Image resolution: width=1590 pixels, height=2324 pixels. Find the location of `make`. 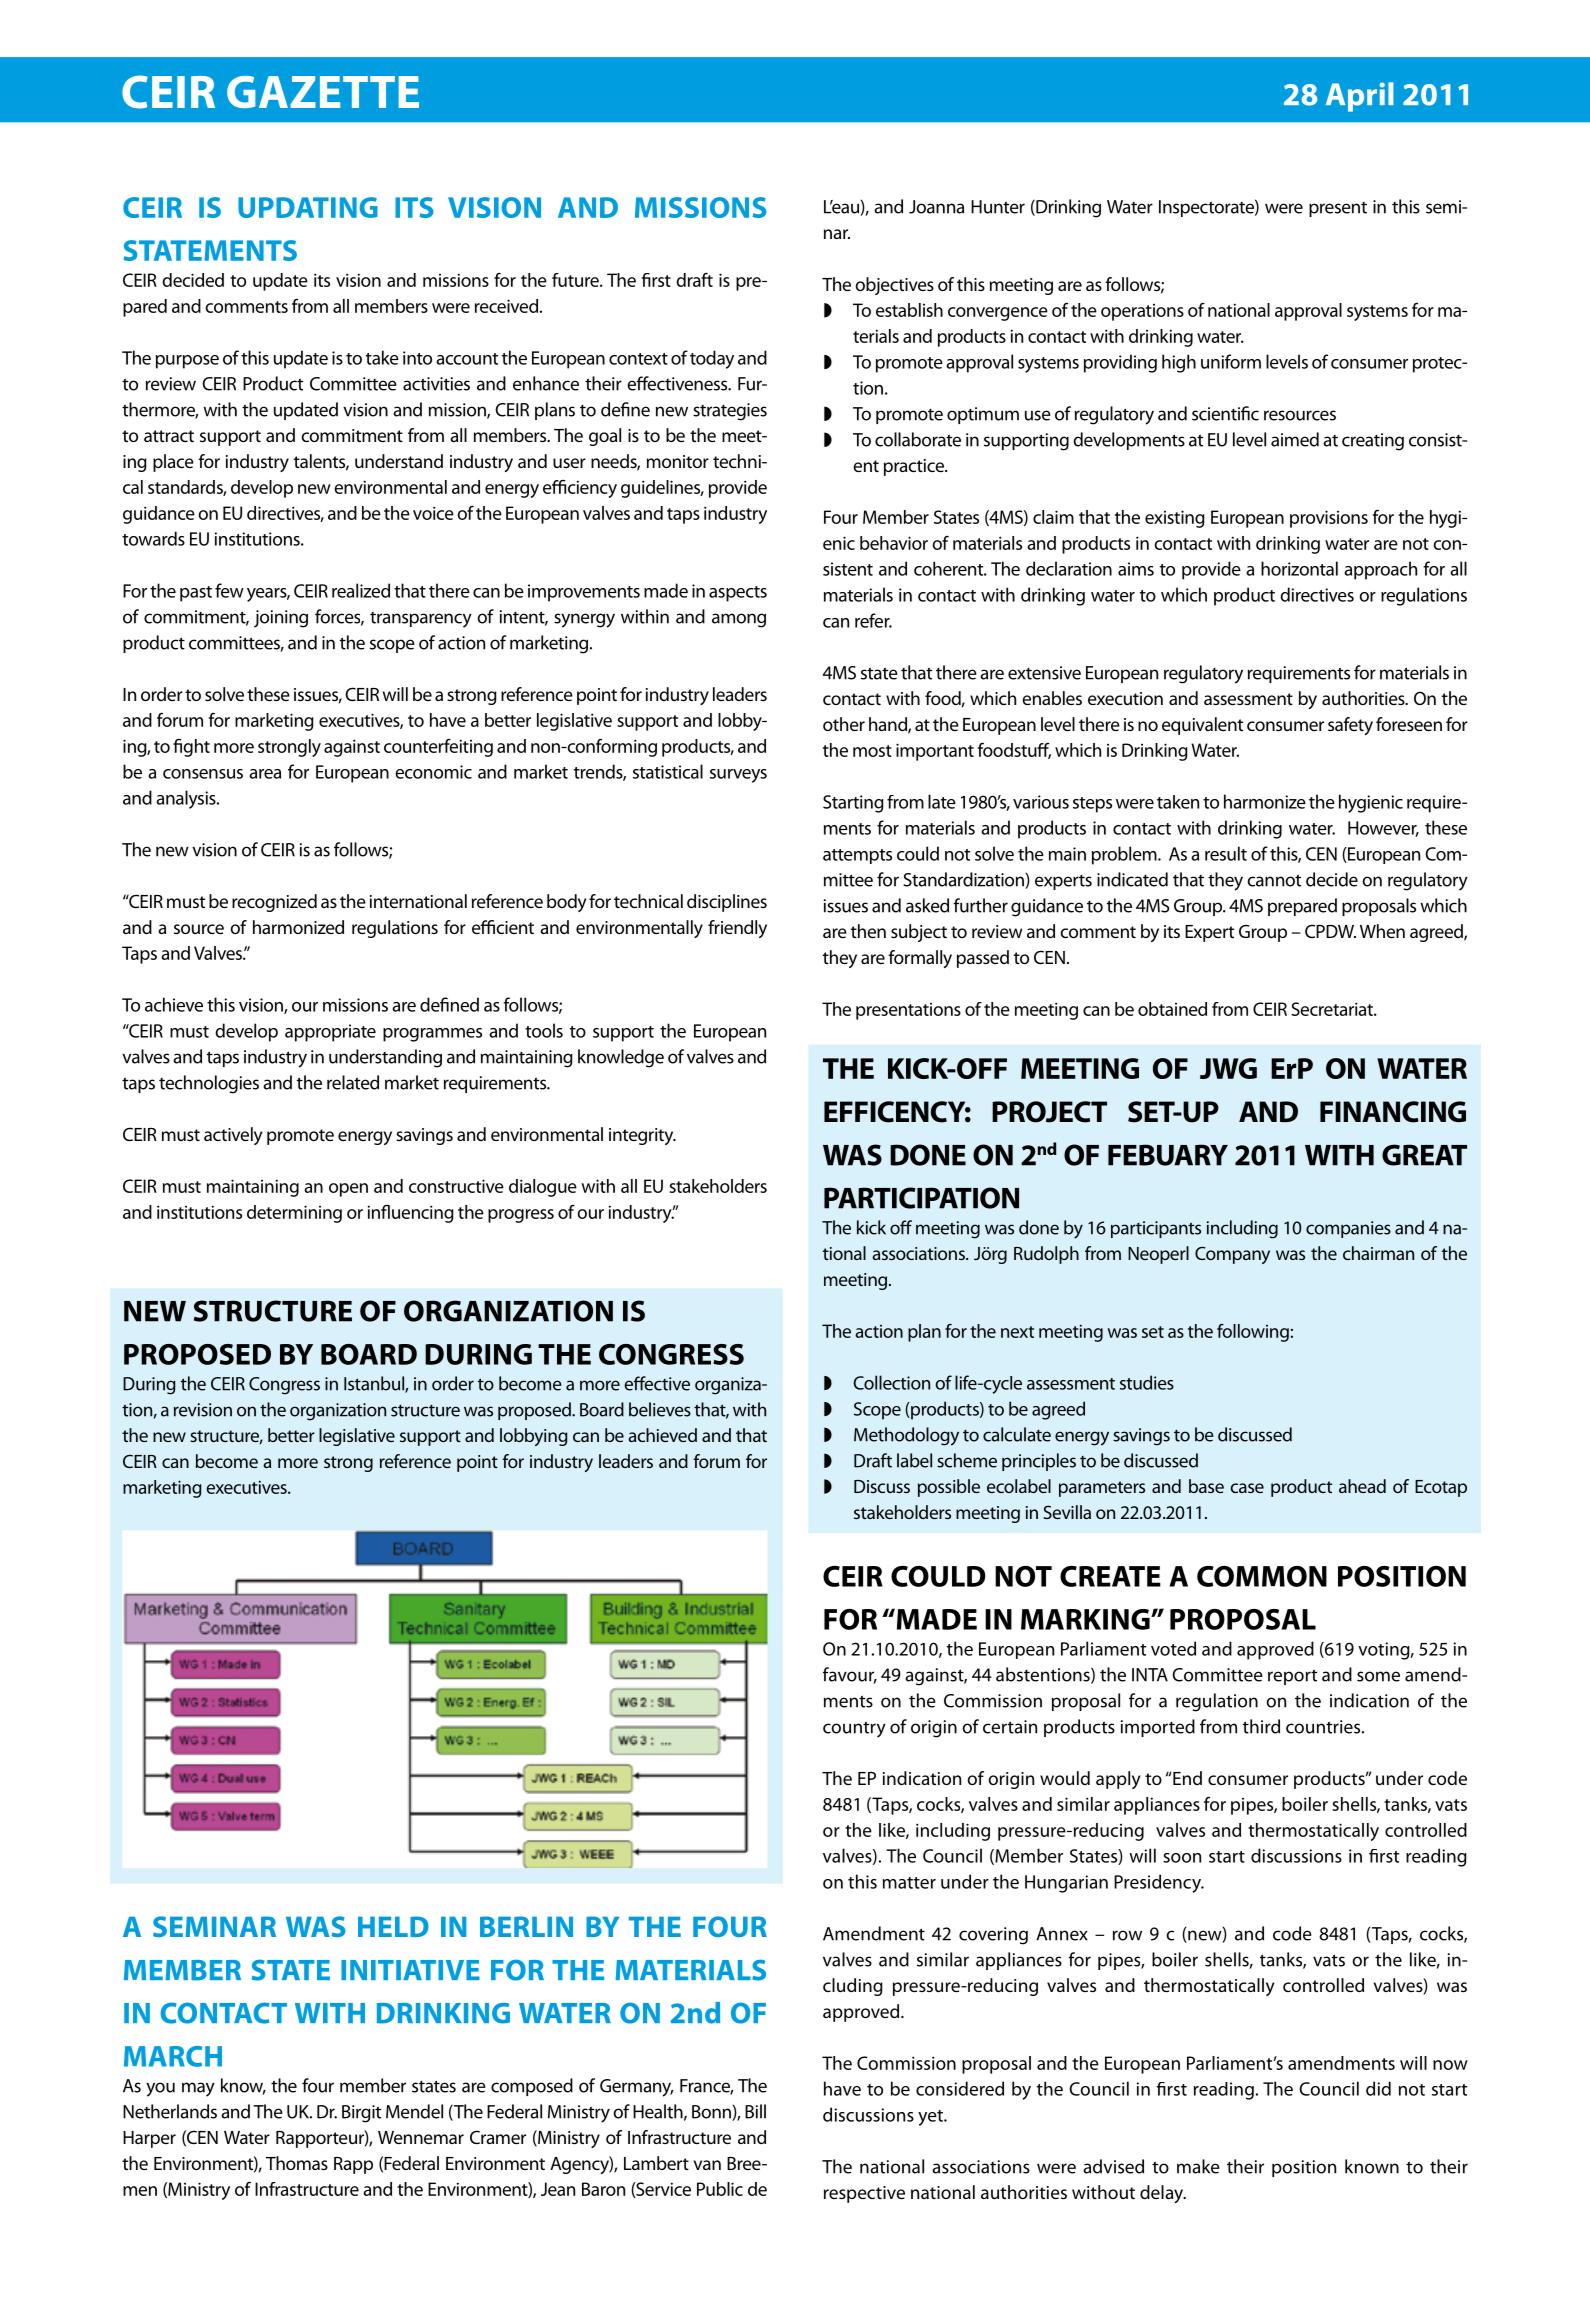

make is located at coordinates (1198, 2166).
